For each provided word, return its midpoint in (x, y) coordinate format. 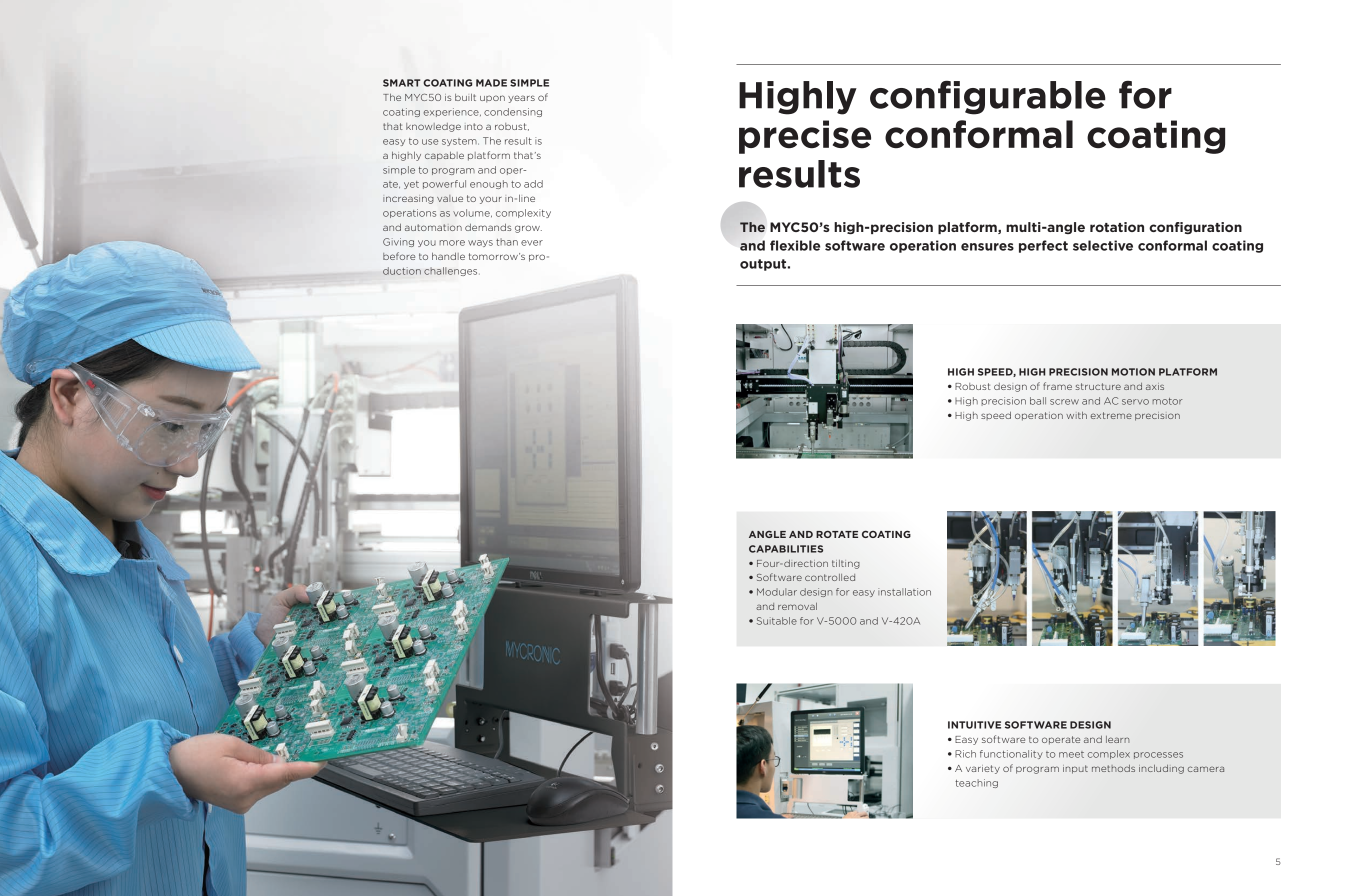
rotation (1117, 227)
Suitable (777, 621)
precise (805, 137)
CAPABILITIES (786, 549)
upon (492, 99)
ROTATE (837, 534)
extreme (1111, 415)
